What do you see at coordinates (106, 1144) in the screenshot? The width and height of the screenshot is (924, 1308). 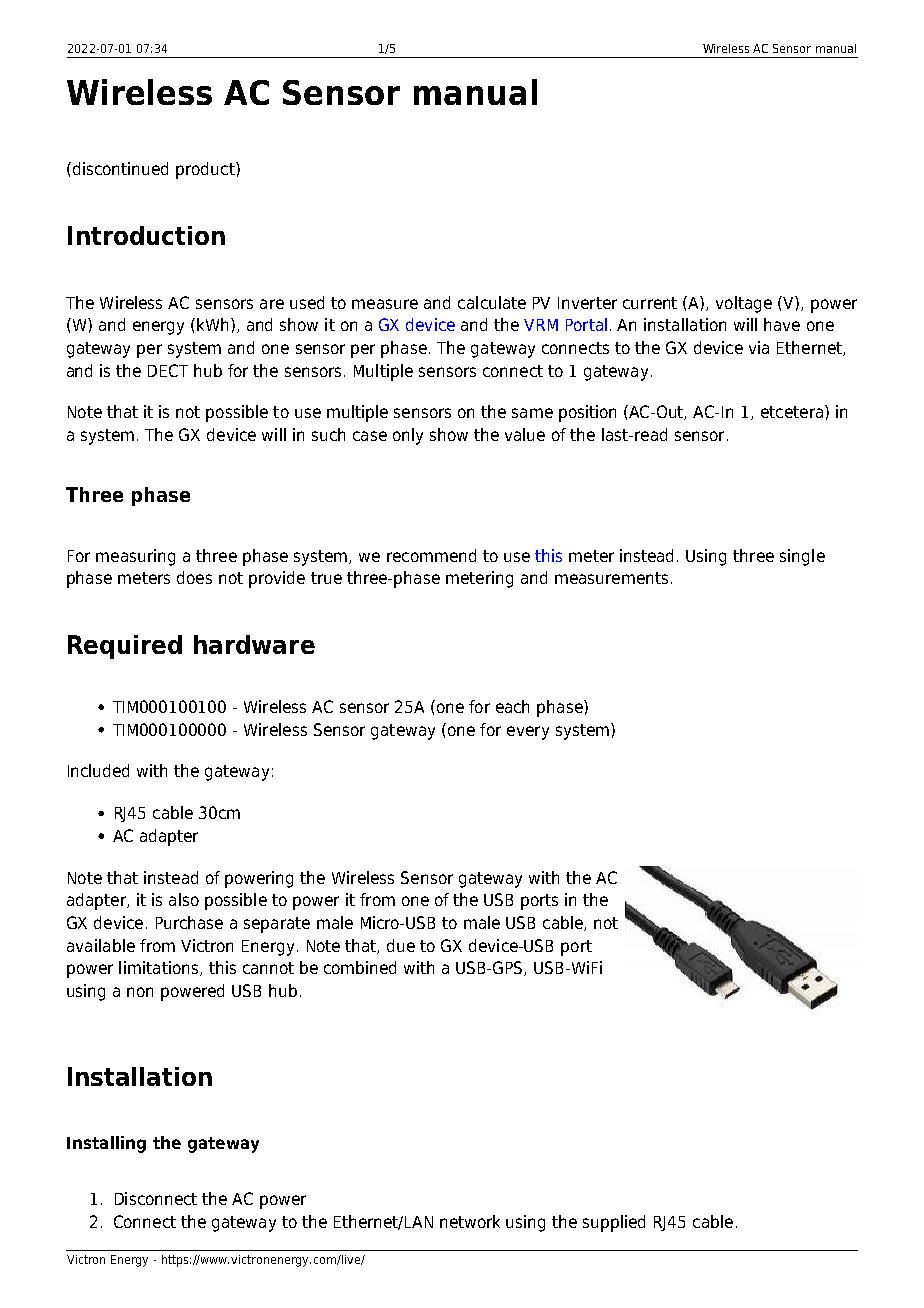 I see `Installing` at bounding box center [106, 1144].
